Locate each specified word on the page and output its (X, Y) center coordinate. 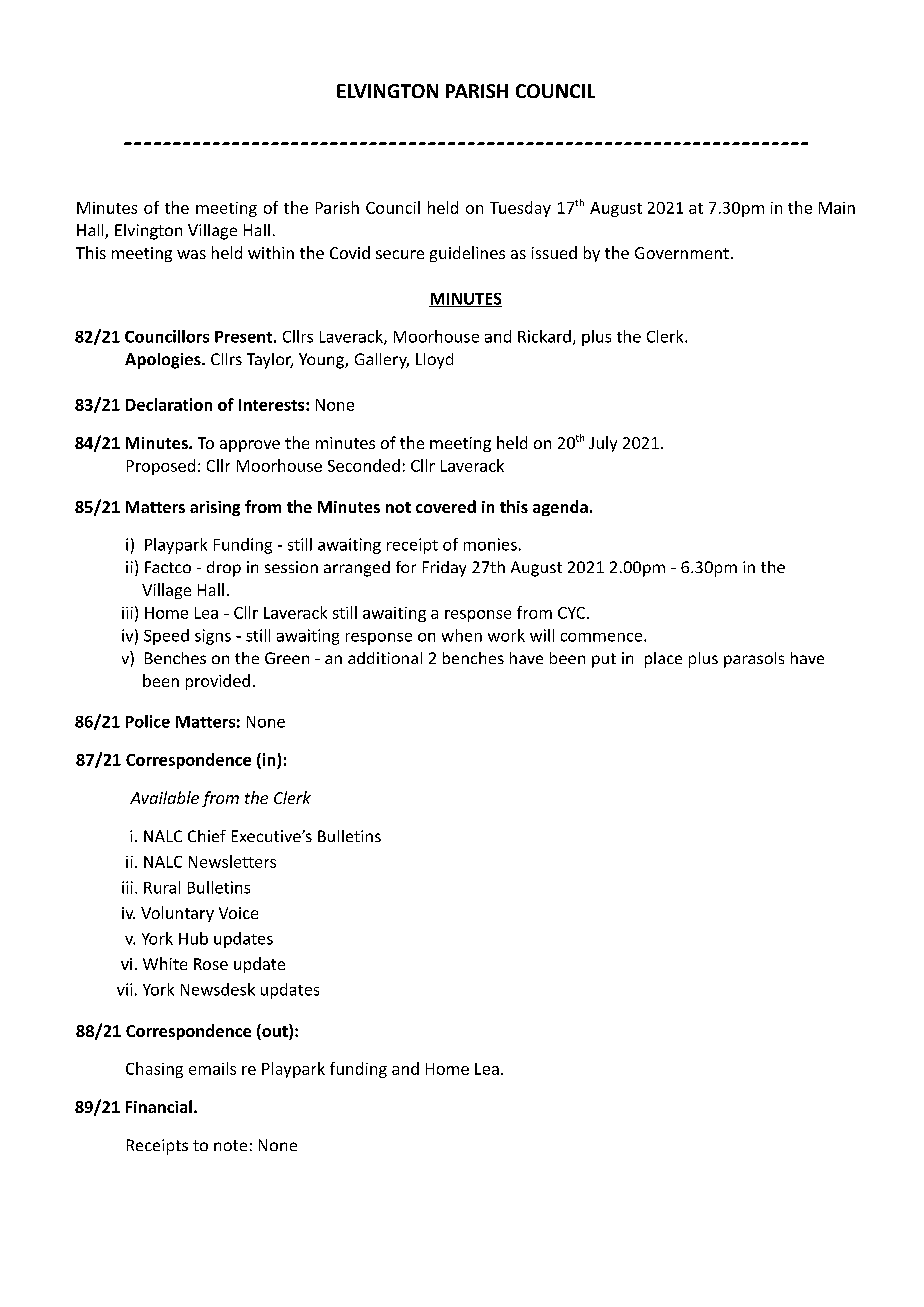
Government (682, 253)
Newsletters (232, 861)
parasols (754, 660)
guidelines (467, 254)
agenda (560, 508)
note (230, 1145)
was (191, 254)
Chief (207, 836)
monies (490, 544)
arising (215, 508)
